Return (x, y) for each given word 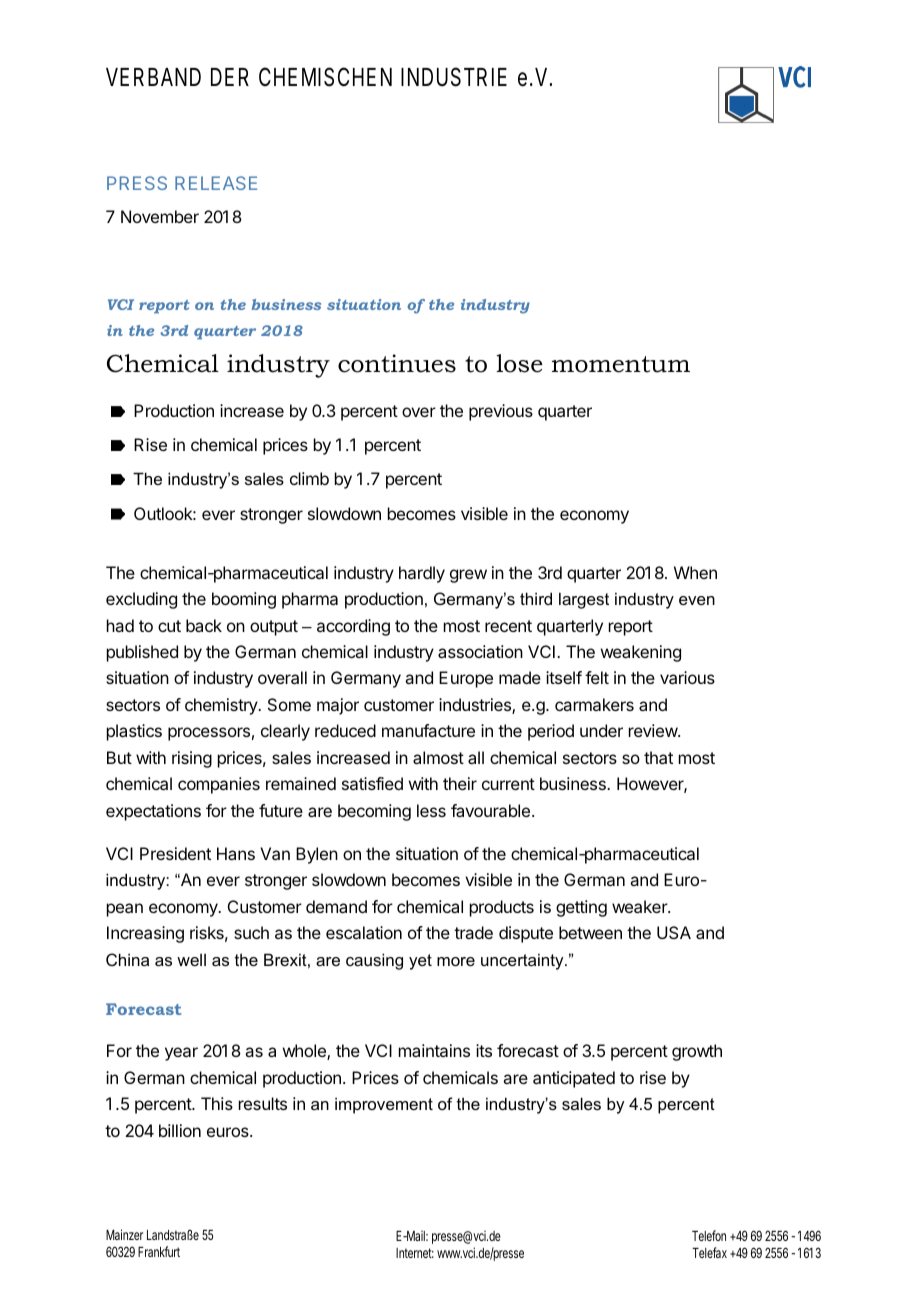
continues (397, 363)
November (160, 216)
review (654, 730)
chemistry (222, 706)
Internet (415, 1253)
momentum (621, 364)
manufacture (428, 730)
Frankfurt (159, 1251)
